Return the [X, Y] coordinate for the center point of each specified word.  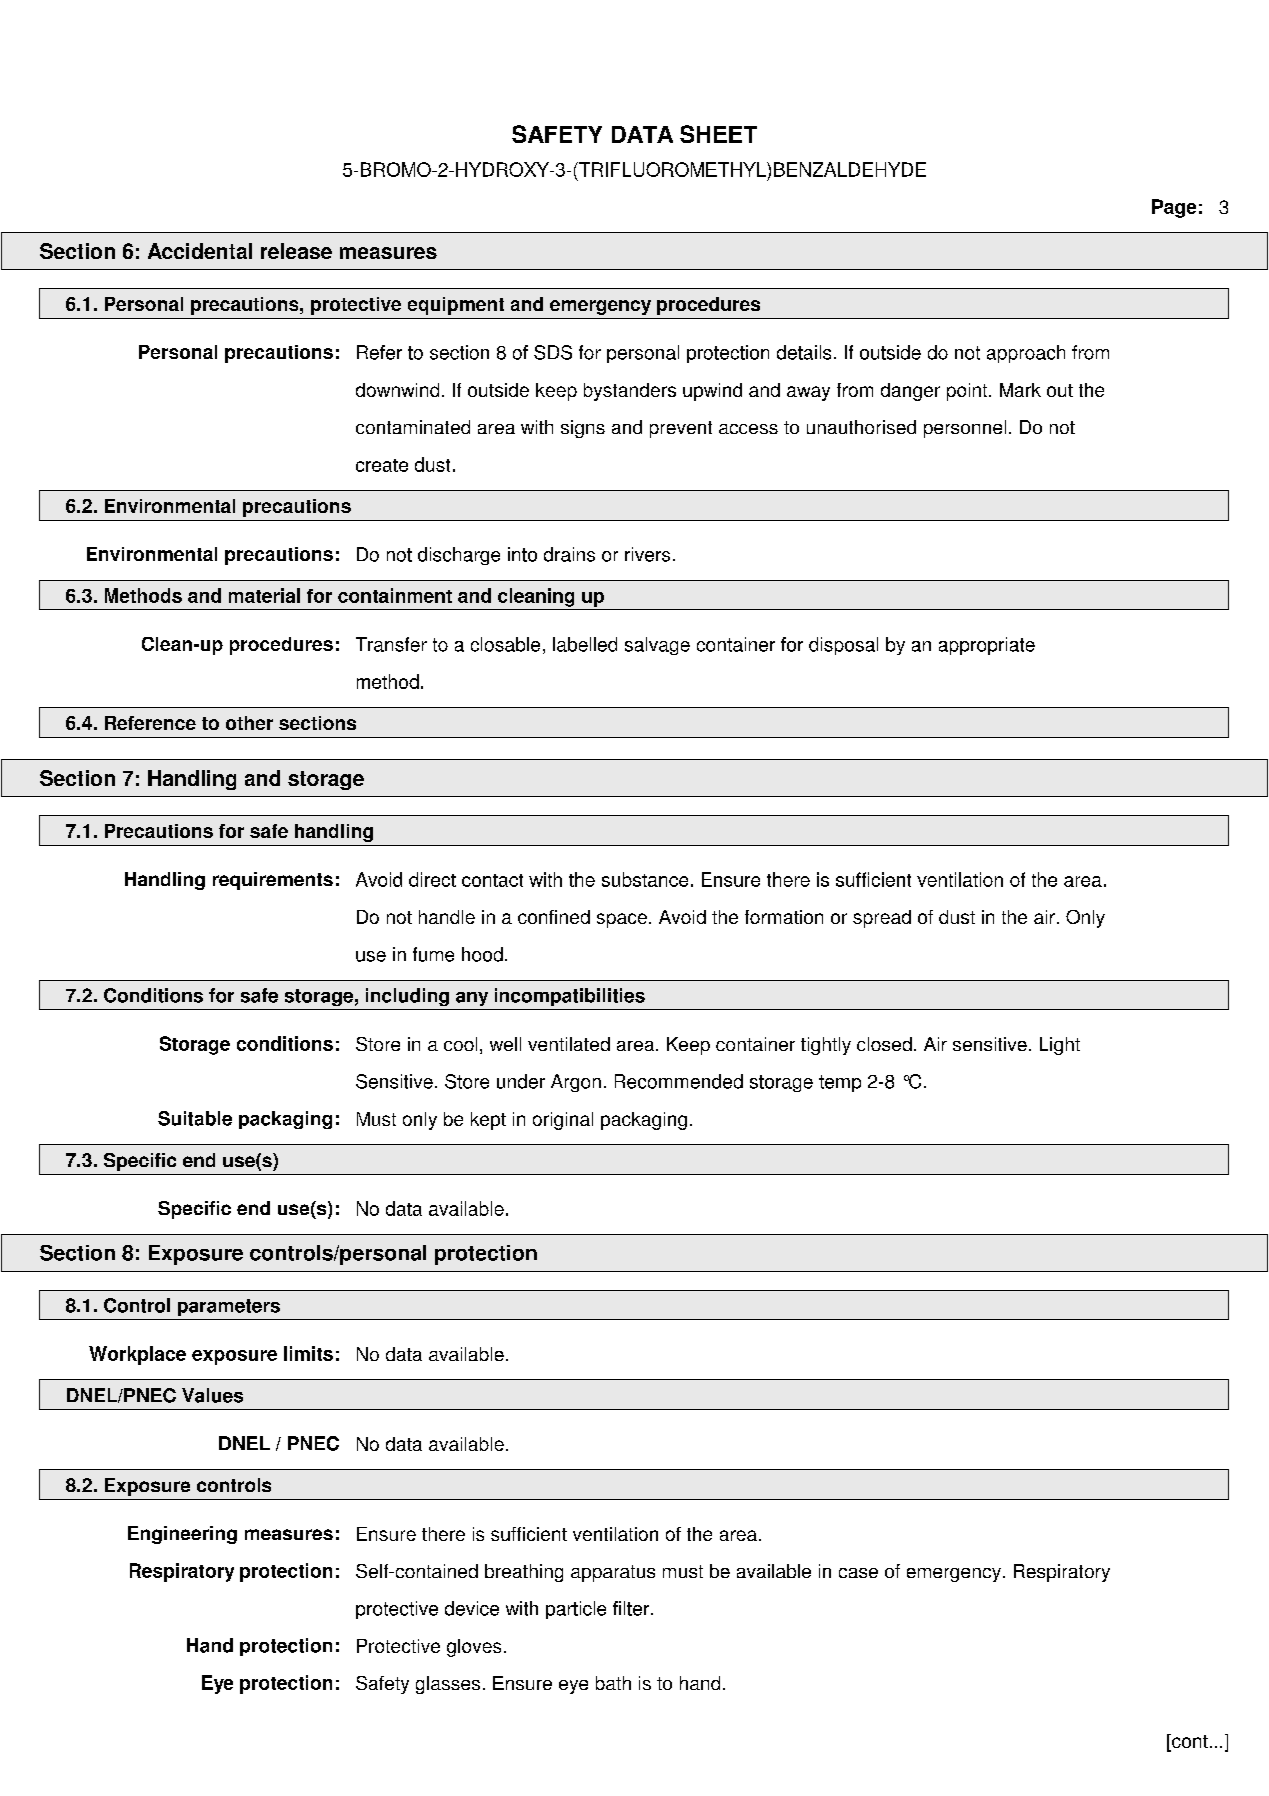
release [296, 251]
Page [1174, 208]
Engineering [182, 1535]
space [622, 920]
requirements [273, 881]
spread [882, 919]
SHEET [718, 134]
